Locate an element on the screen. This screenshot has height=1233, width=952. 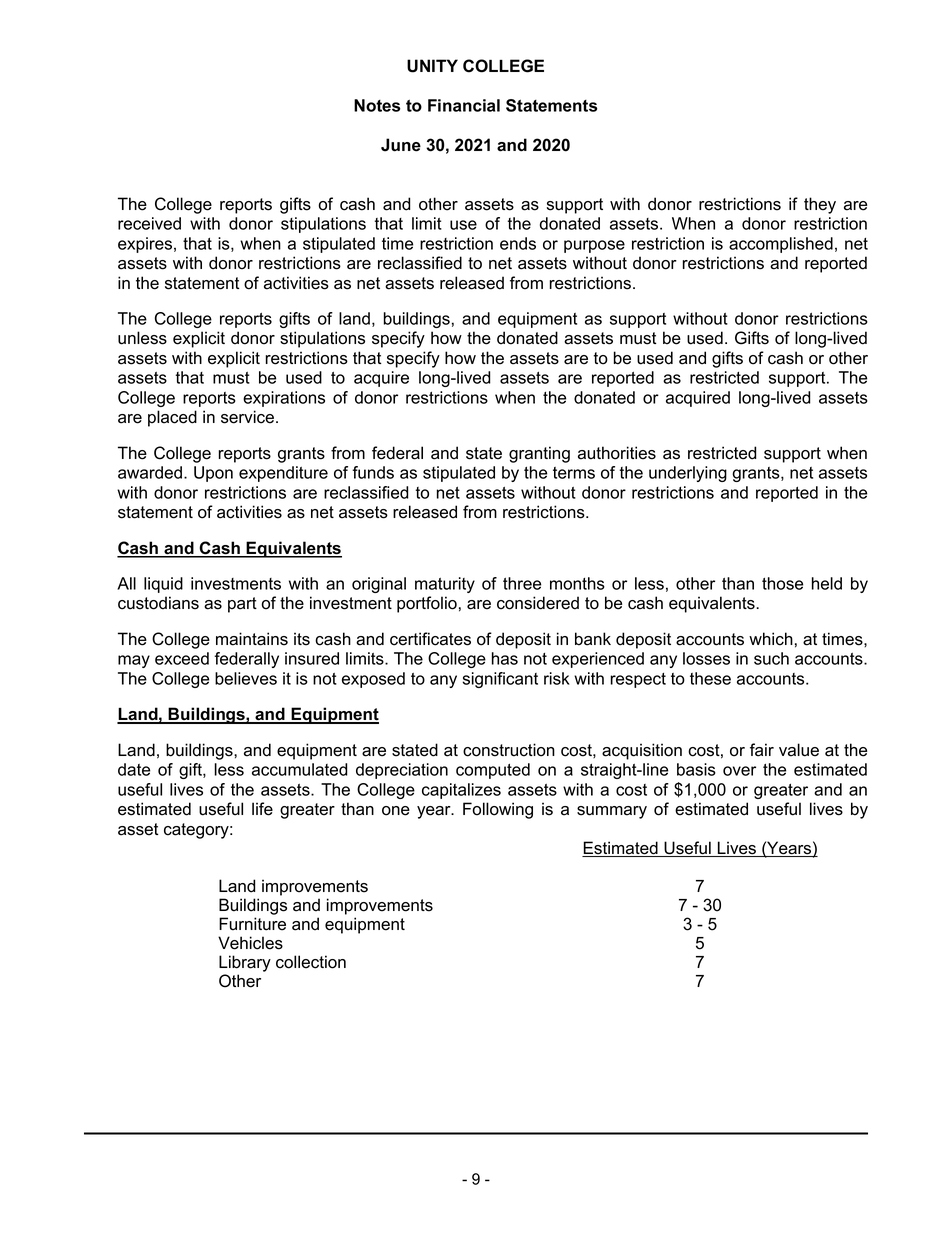
fair is located at coordinates (762, 750).
